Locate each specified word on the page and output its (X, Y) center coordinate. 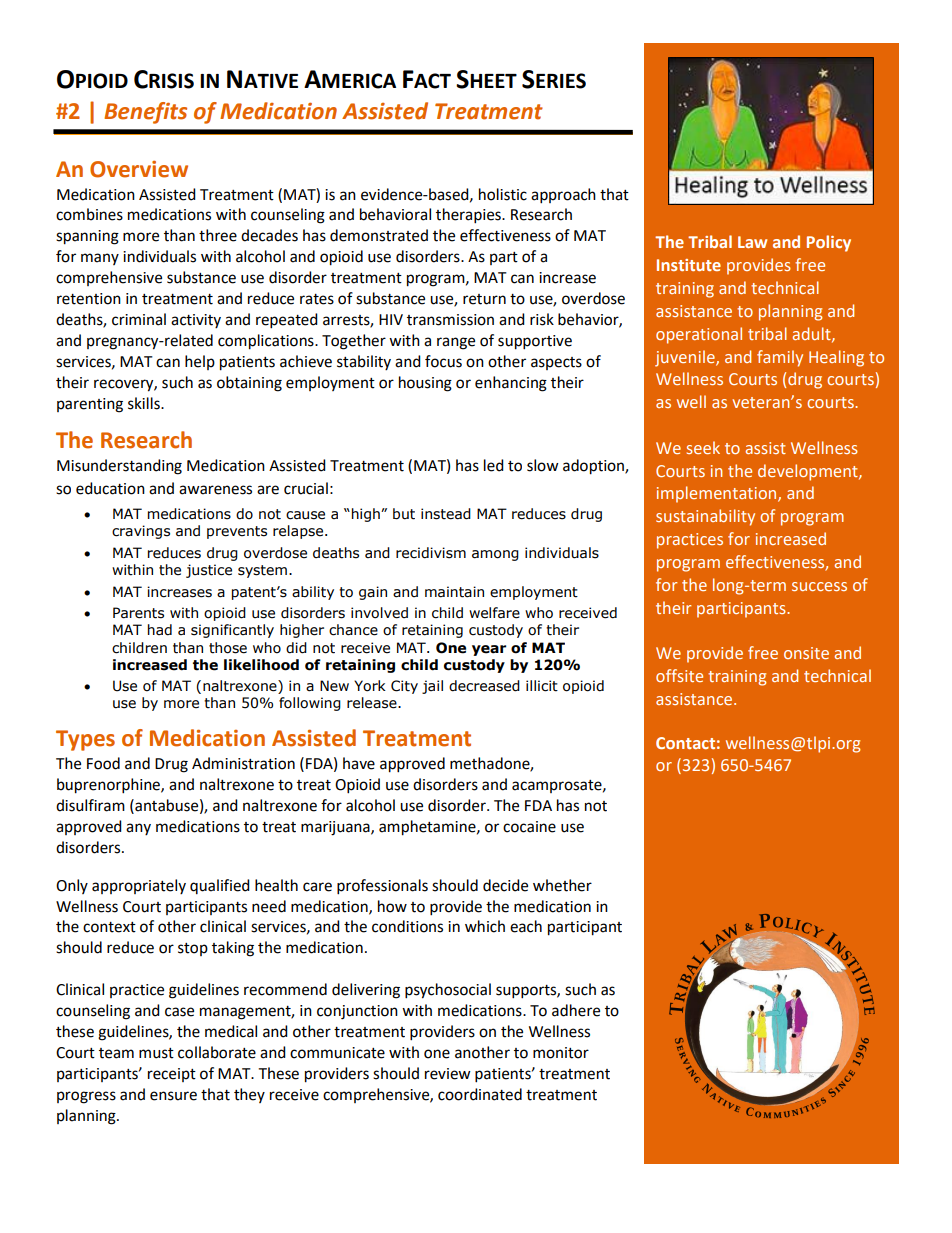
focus (443, 361)
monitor (561, 1053)
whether (562, 885)
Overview (139, 169)
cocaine (529, 827)
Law (752, 242)
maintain (454, 592)
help (200, 362)
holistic (503, 194)
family (780, 358)
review (448, 1074)
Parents (138, 613)
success (819, 586)
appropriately (139, 886)
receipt (172, 1075)
